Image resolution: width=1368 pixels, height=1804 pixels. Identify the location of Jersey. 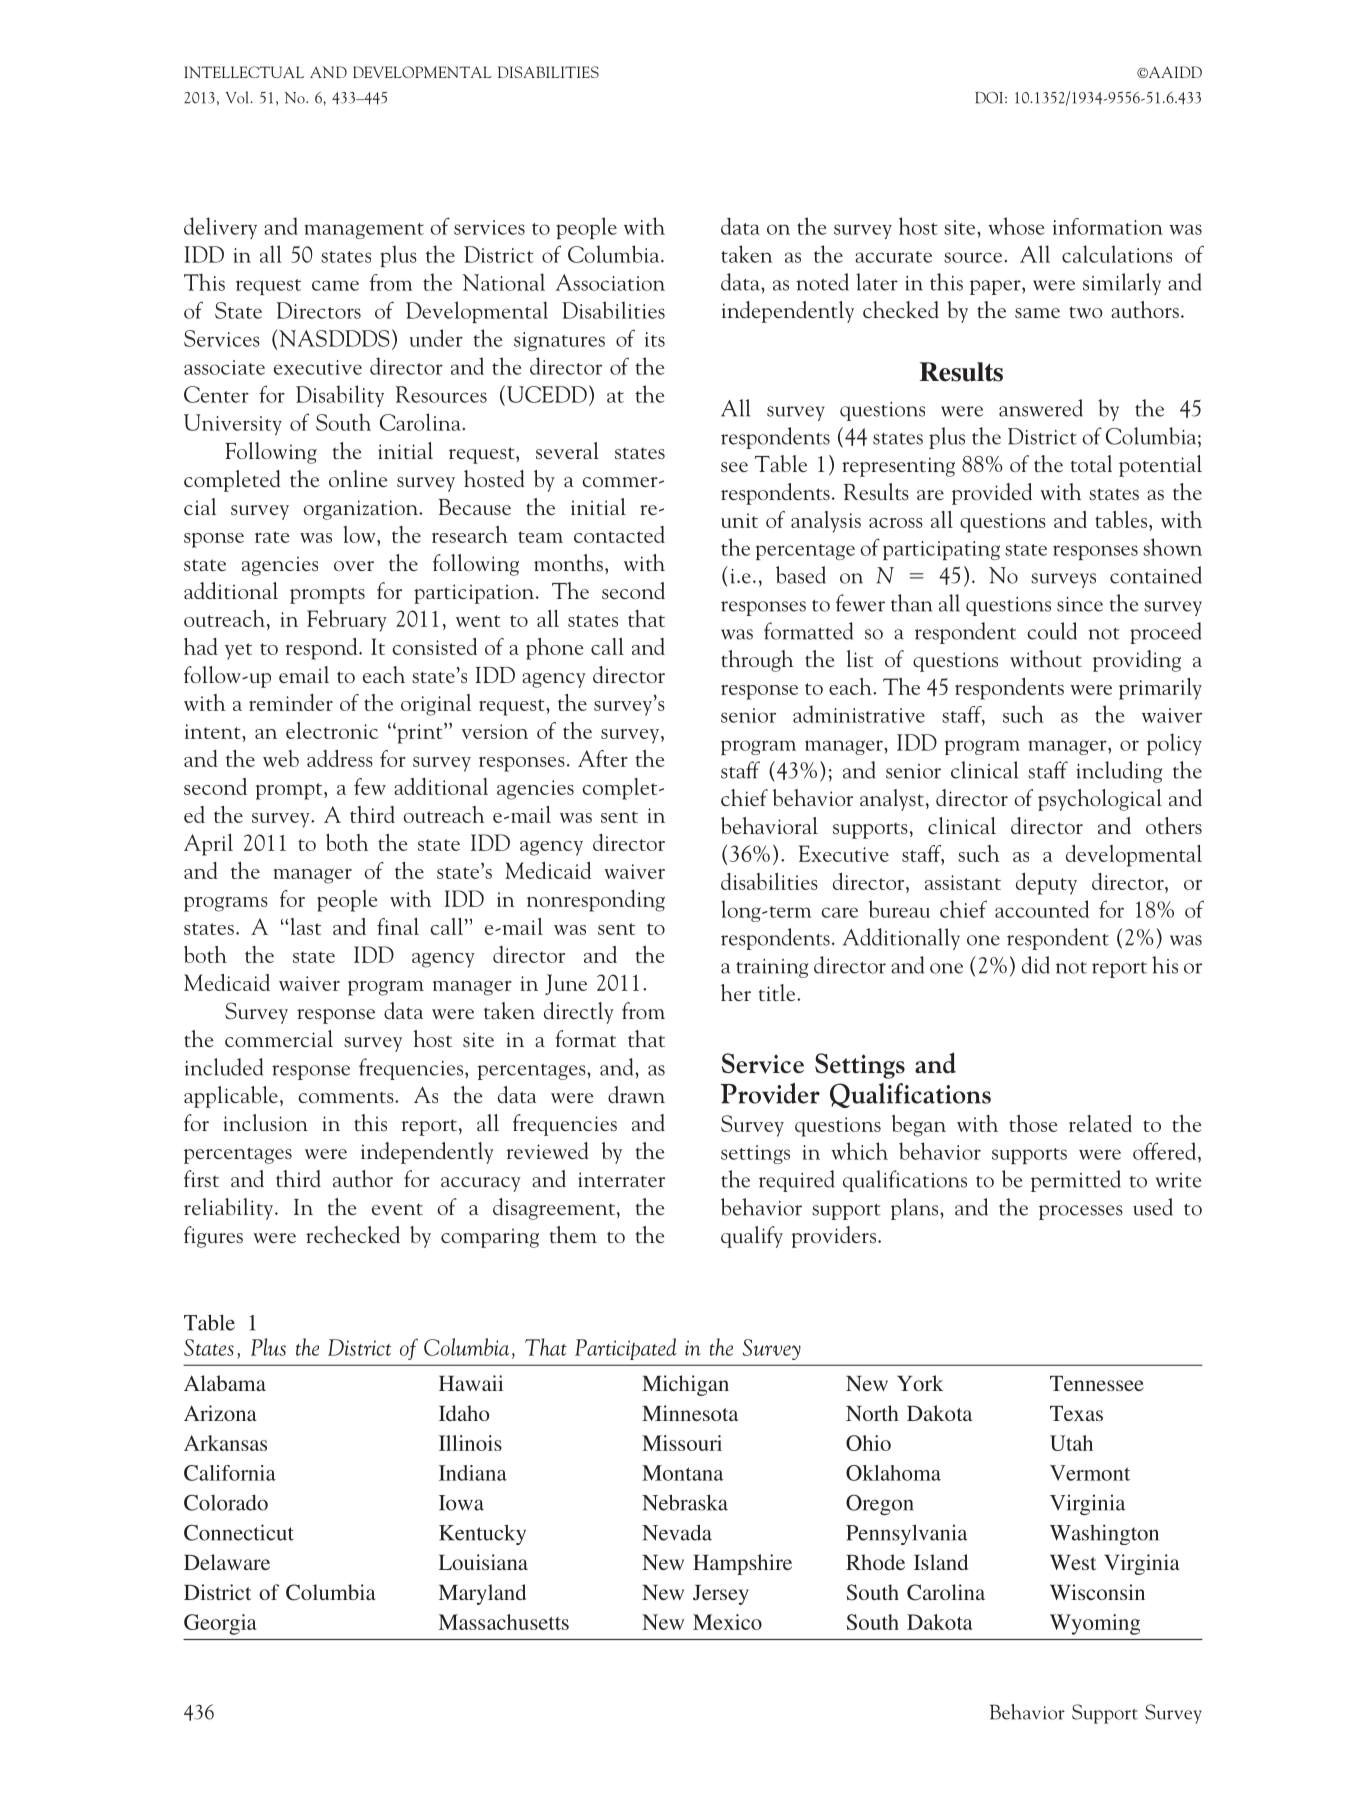
(721, 1595).
